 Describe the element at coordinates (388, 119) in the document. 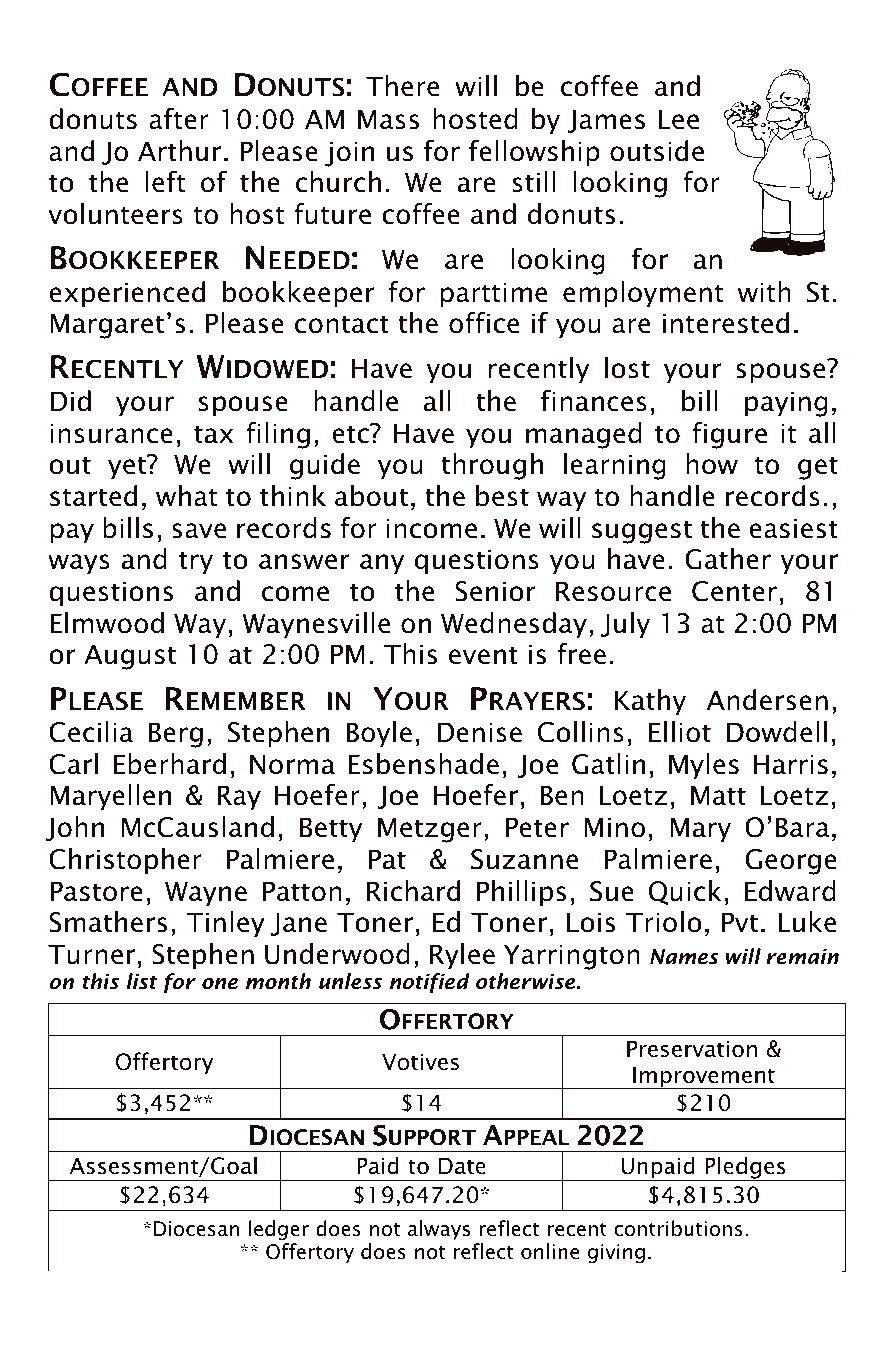

I see `Mass` at that location.
